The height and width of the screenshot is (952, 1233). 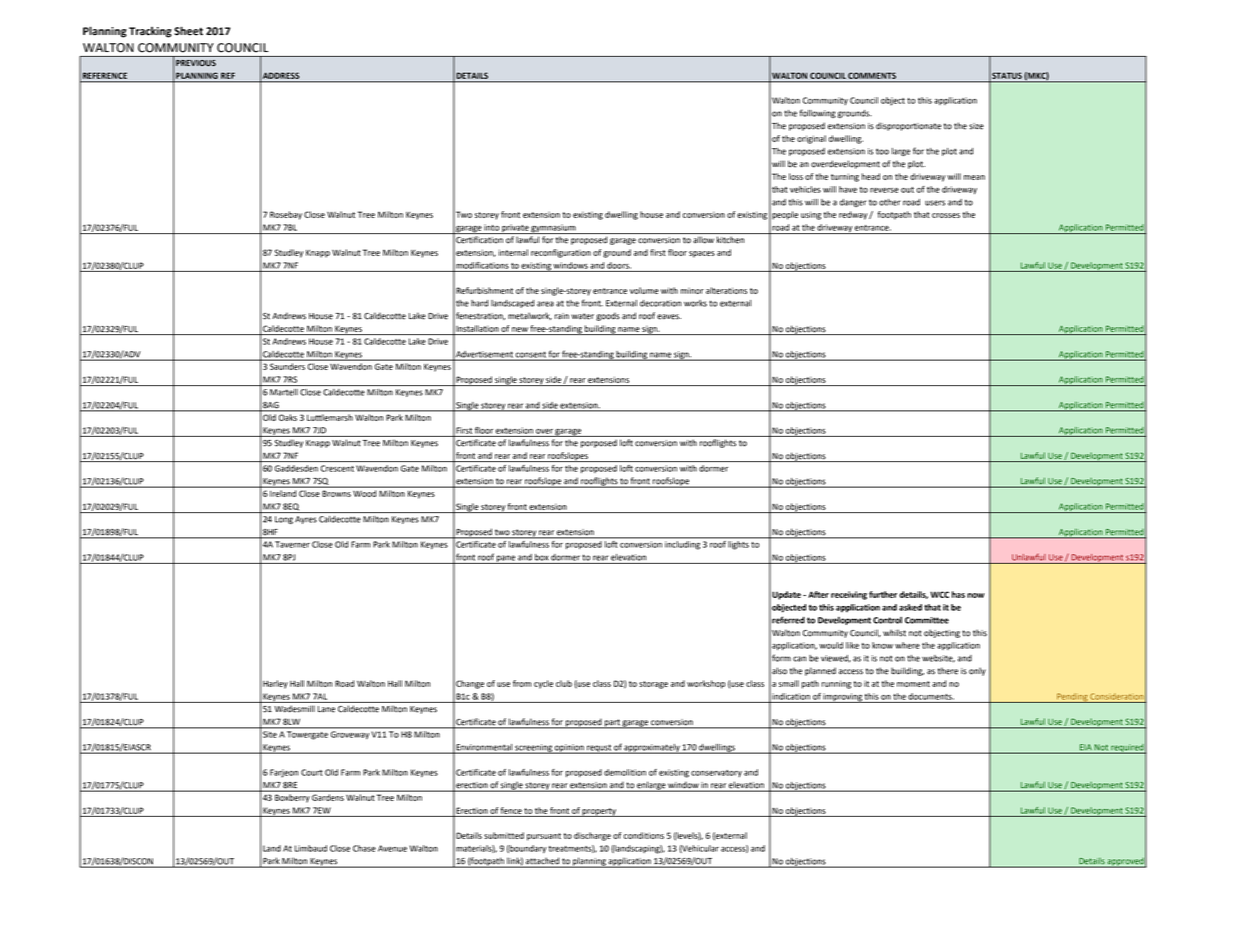 What do you see at coordinates (196, 63) in the screenshot?
I see `PREVIOUS` at bounding box center [196, 63].
